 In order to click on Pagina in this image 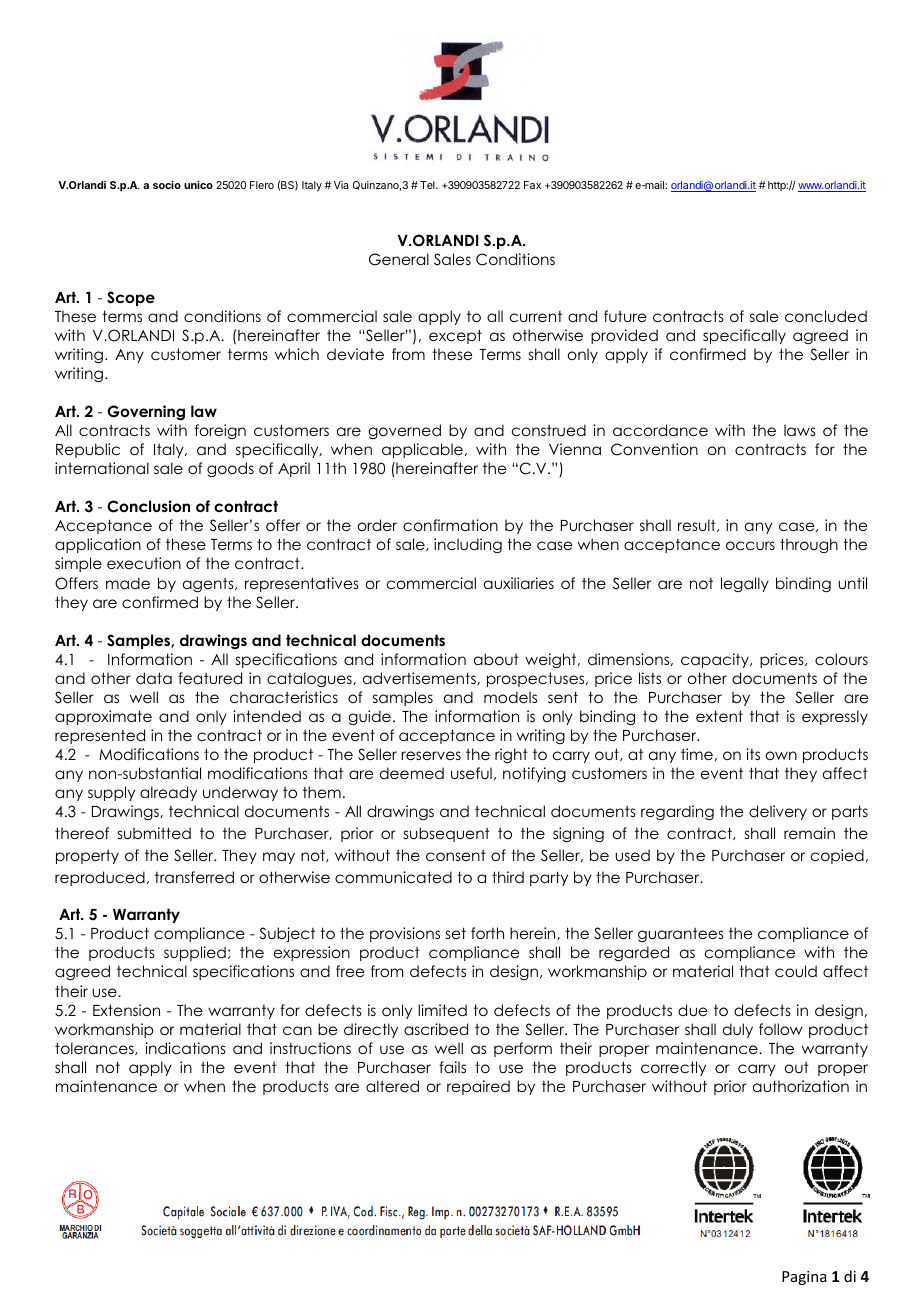, I will do `click(804, 1278)`.
